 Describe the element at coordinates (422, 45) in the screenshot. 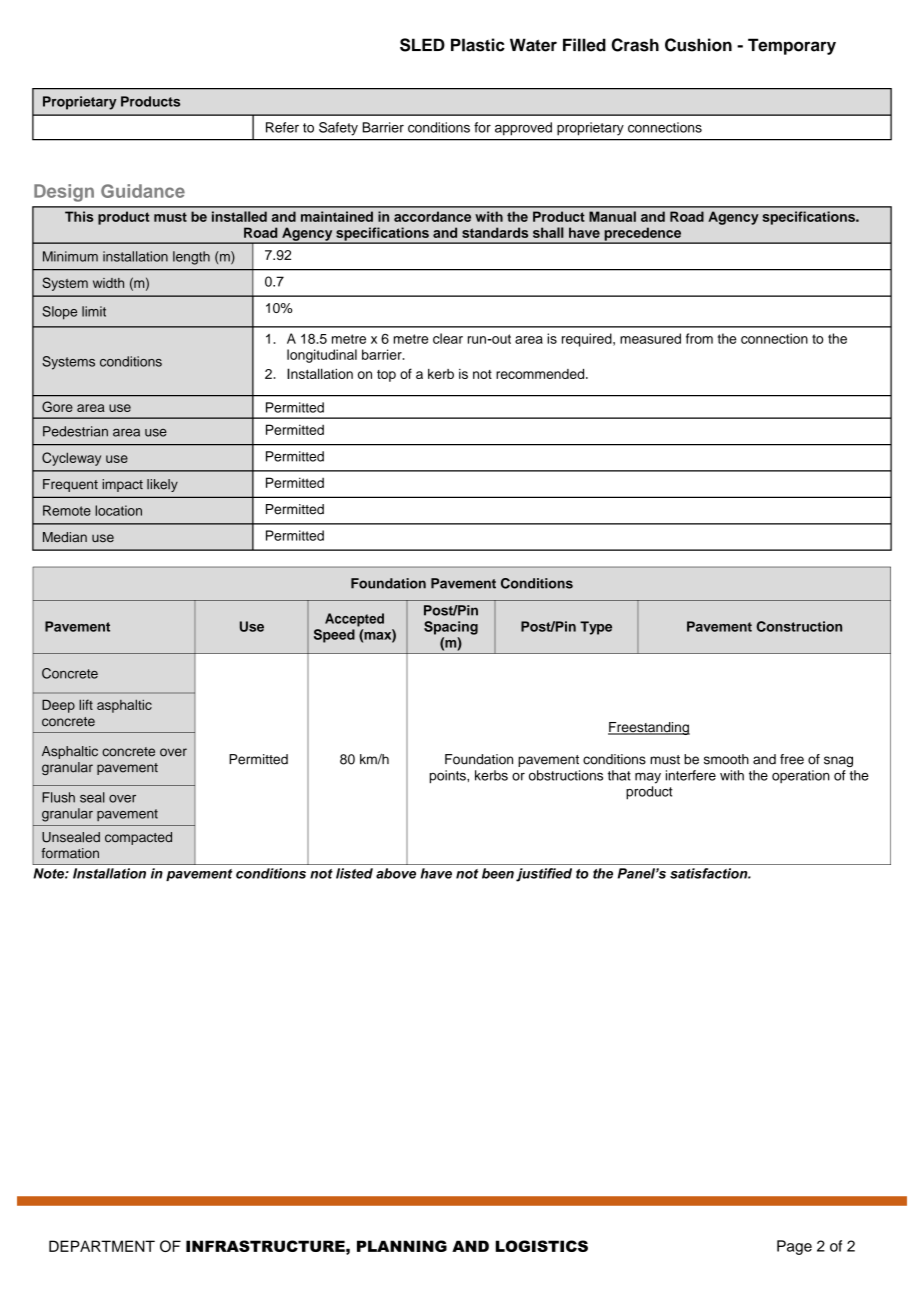

I see `SLED` at that location.
